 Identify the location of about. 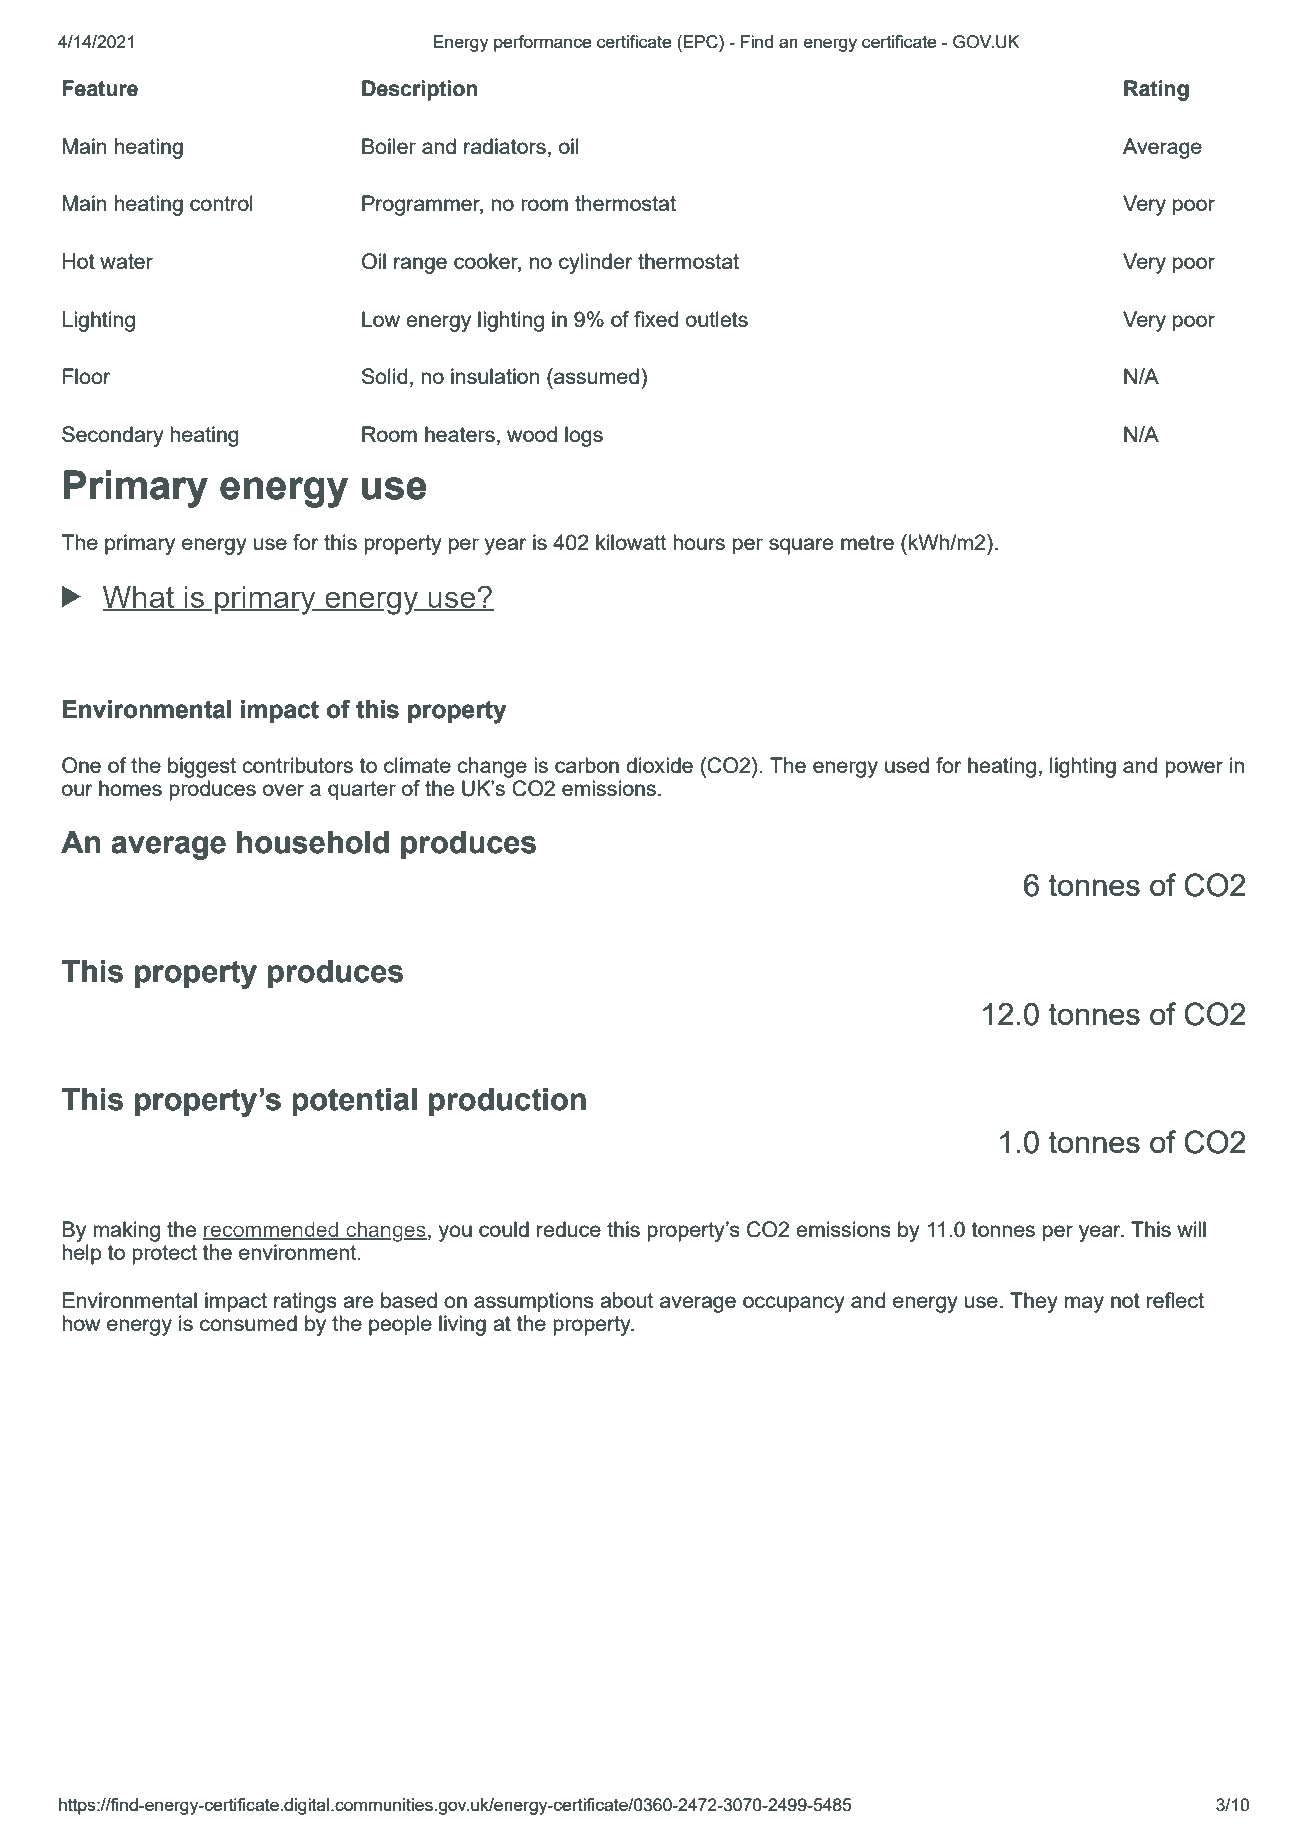
(626, 1300).
